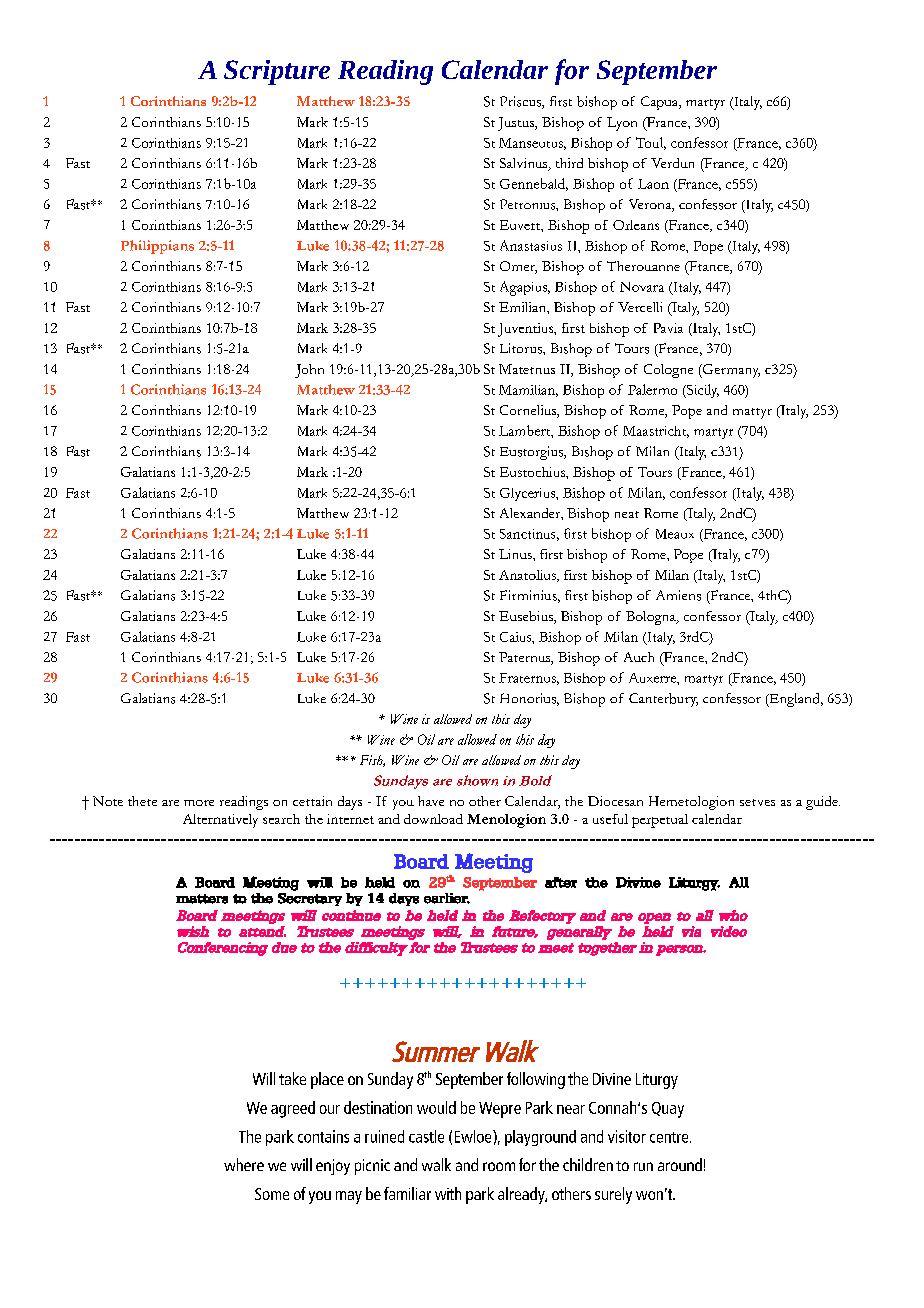 The width and height of the document is (924, 1308). I want to click on Amiens, so click(678, 595).
